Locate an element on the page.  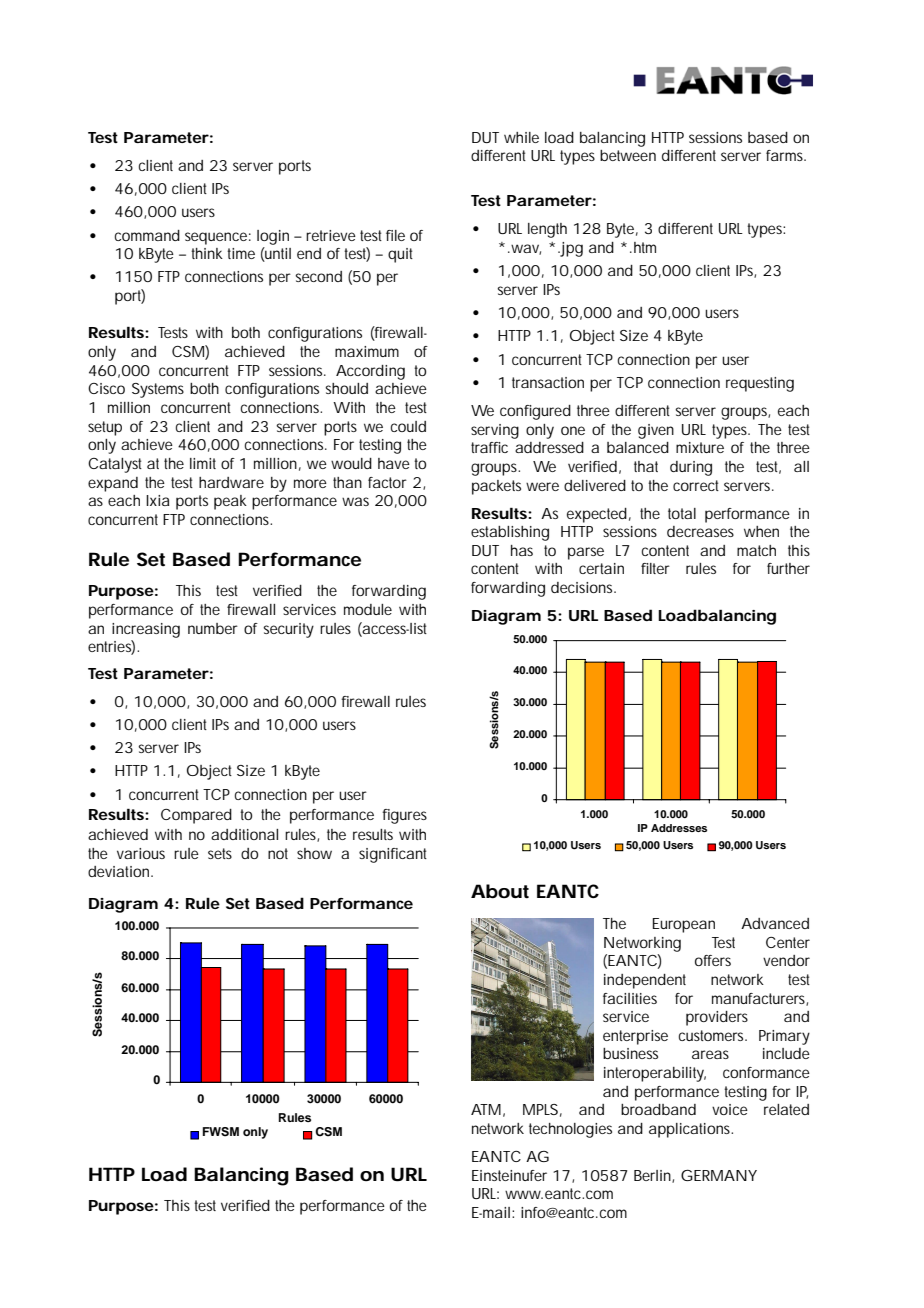
technologies is located at coordinates (570, 1130).
